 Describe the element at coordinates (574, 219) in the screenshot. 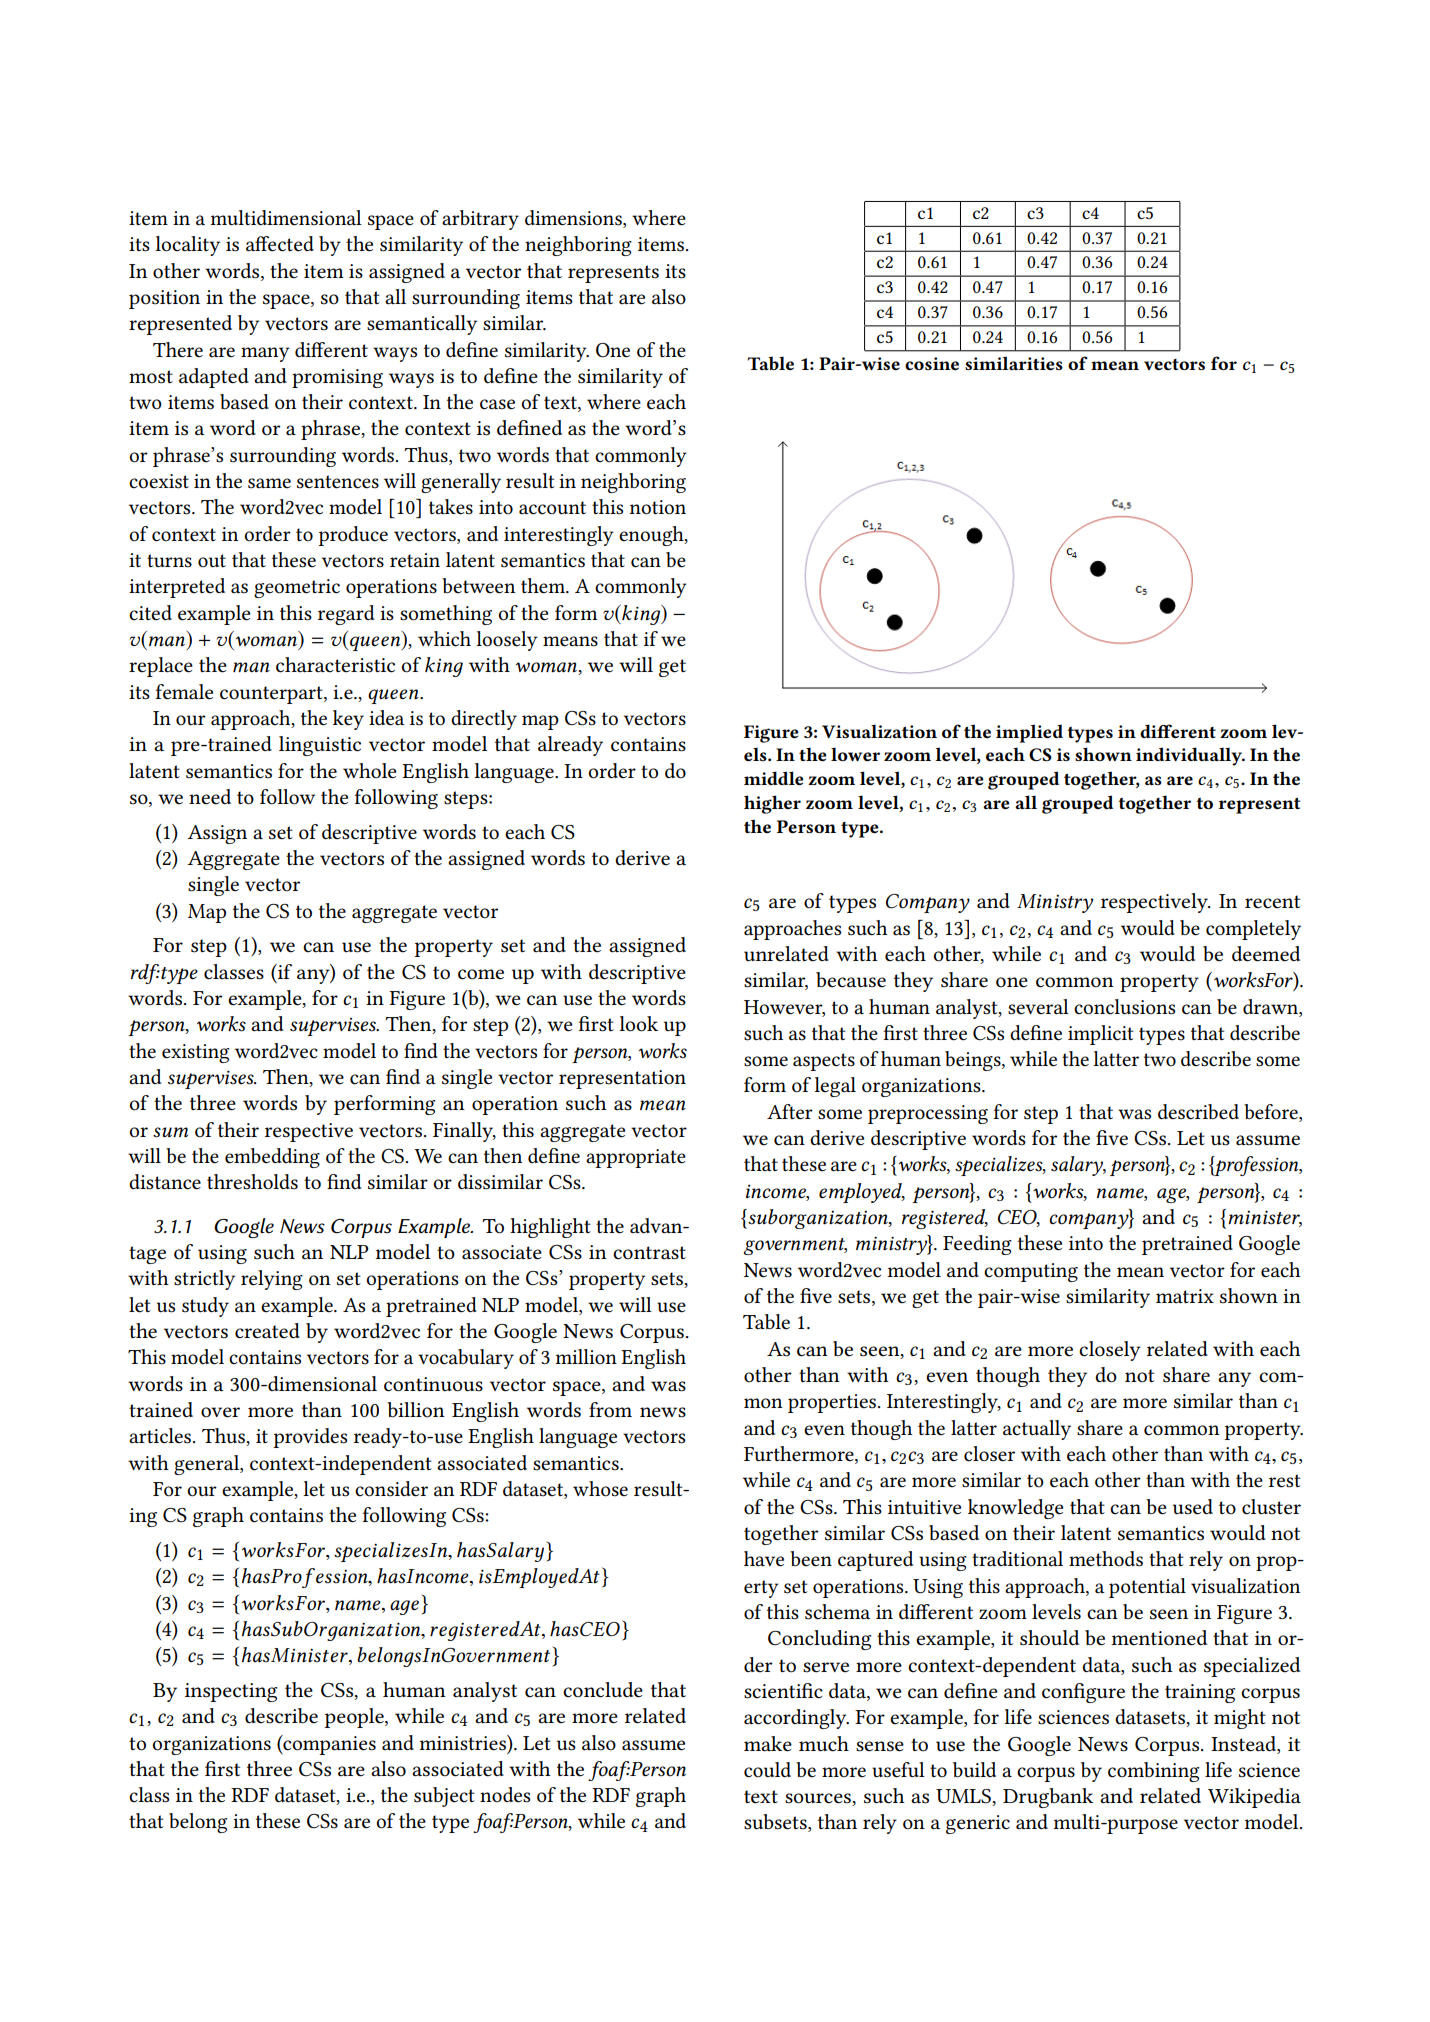

I see `dimensions` at that location.
